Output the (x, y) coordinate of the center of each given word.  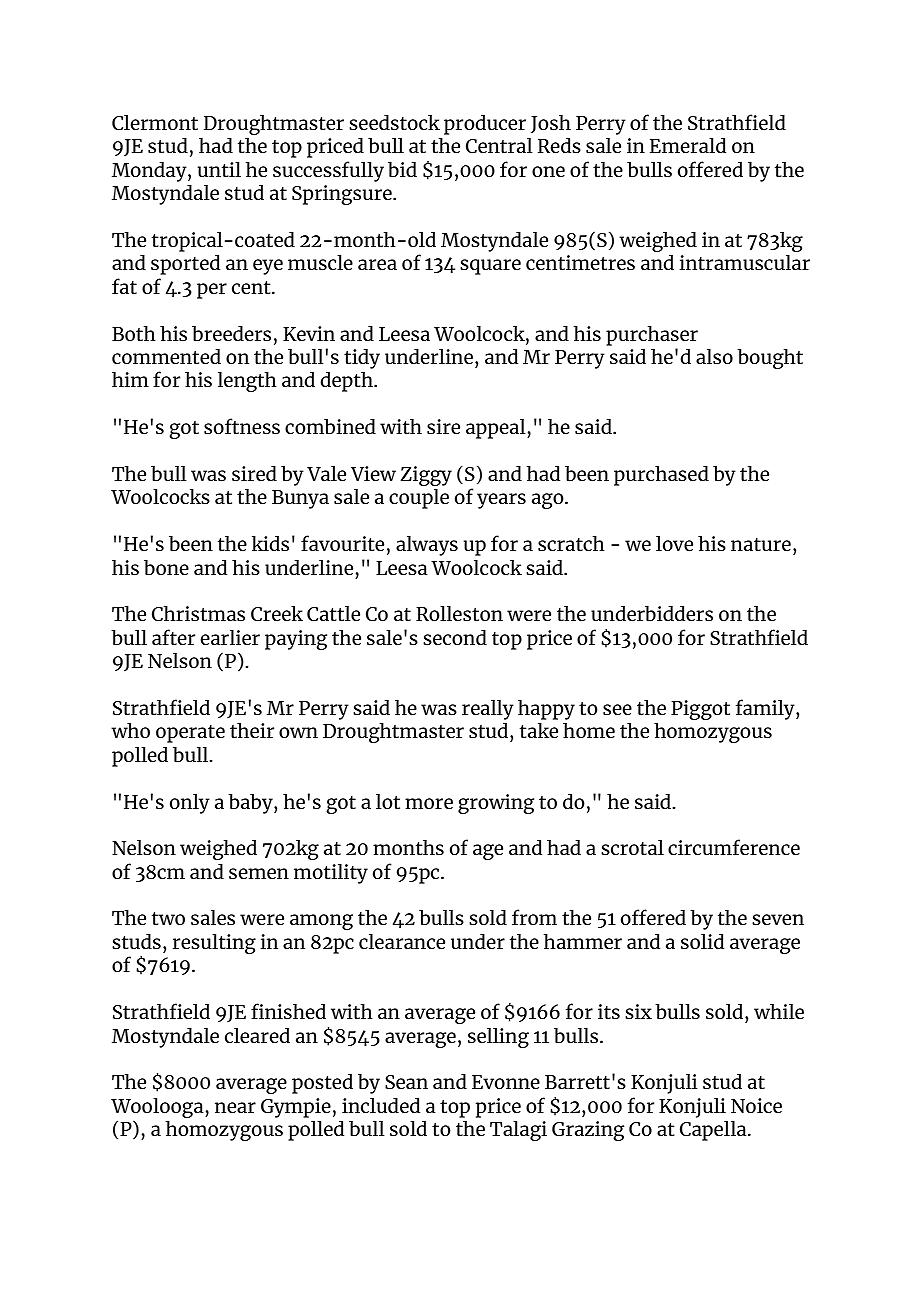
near (235, 1107)
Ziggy (426, 477)
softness (242, 426)
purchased (661, 475)
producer (485, 125)
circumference (734, 847)
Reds (559, 145)
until (219, 169)
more (429, 803)
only (190, 804)
